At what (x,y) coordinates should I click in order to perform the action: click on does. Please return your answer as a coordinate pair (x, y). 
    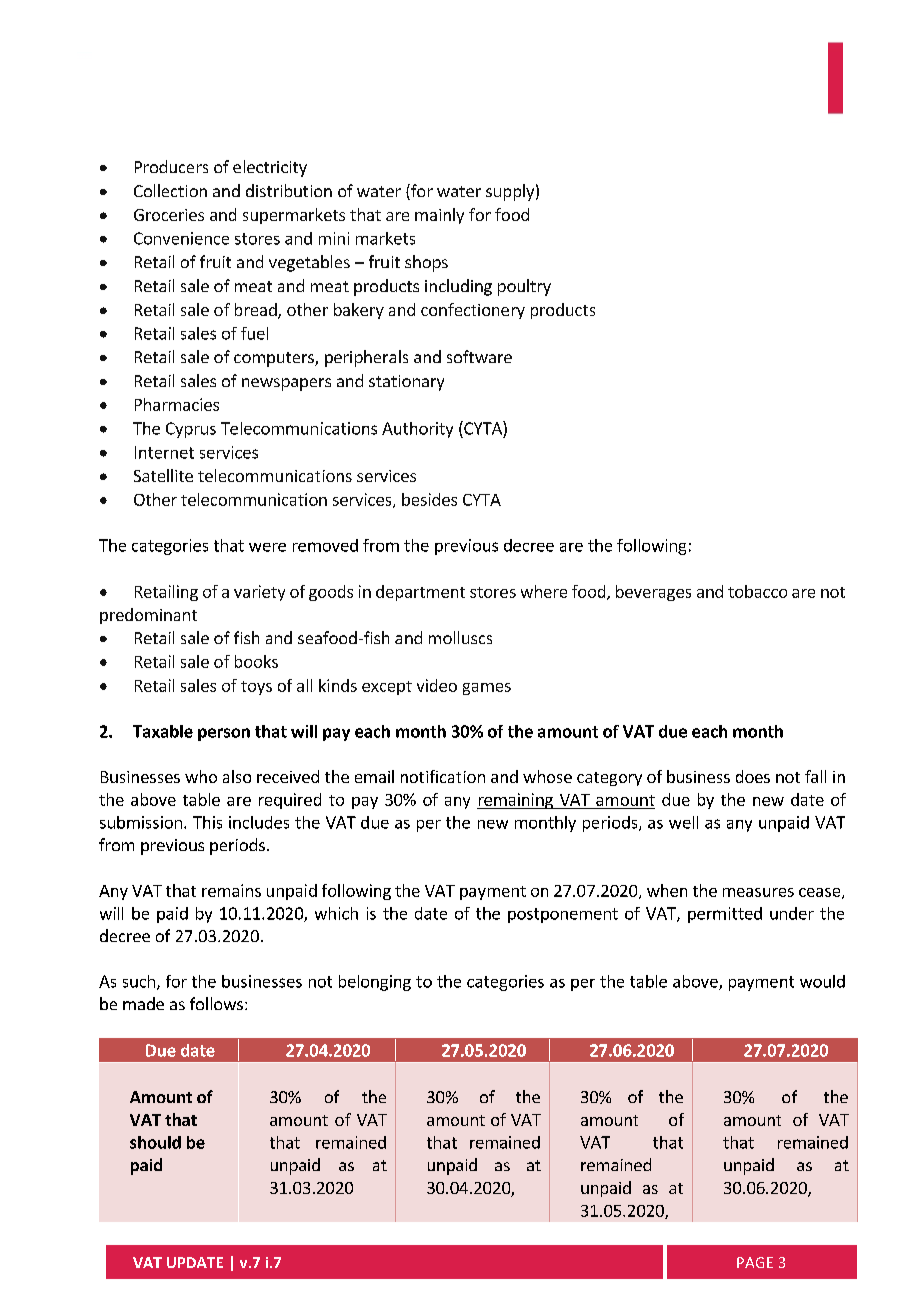
    Looking at the image, I should click on (753, 776).
